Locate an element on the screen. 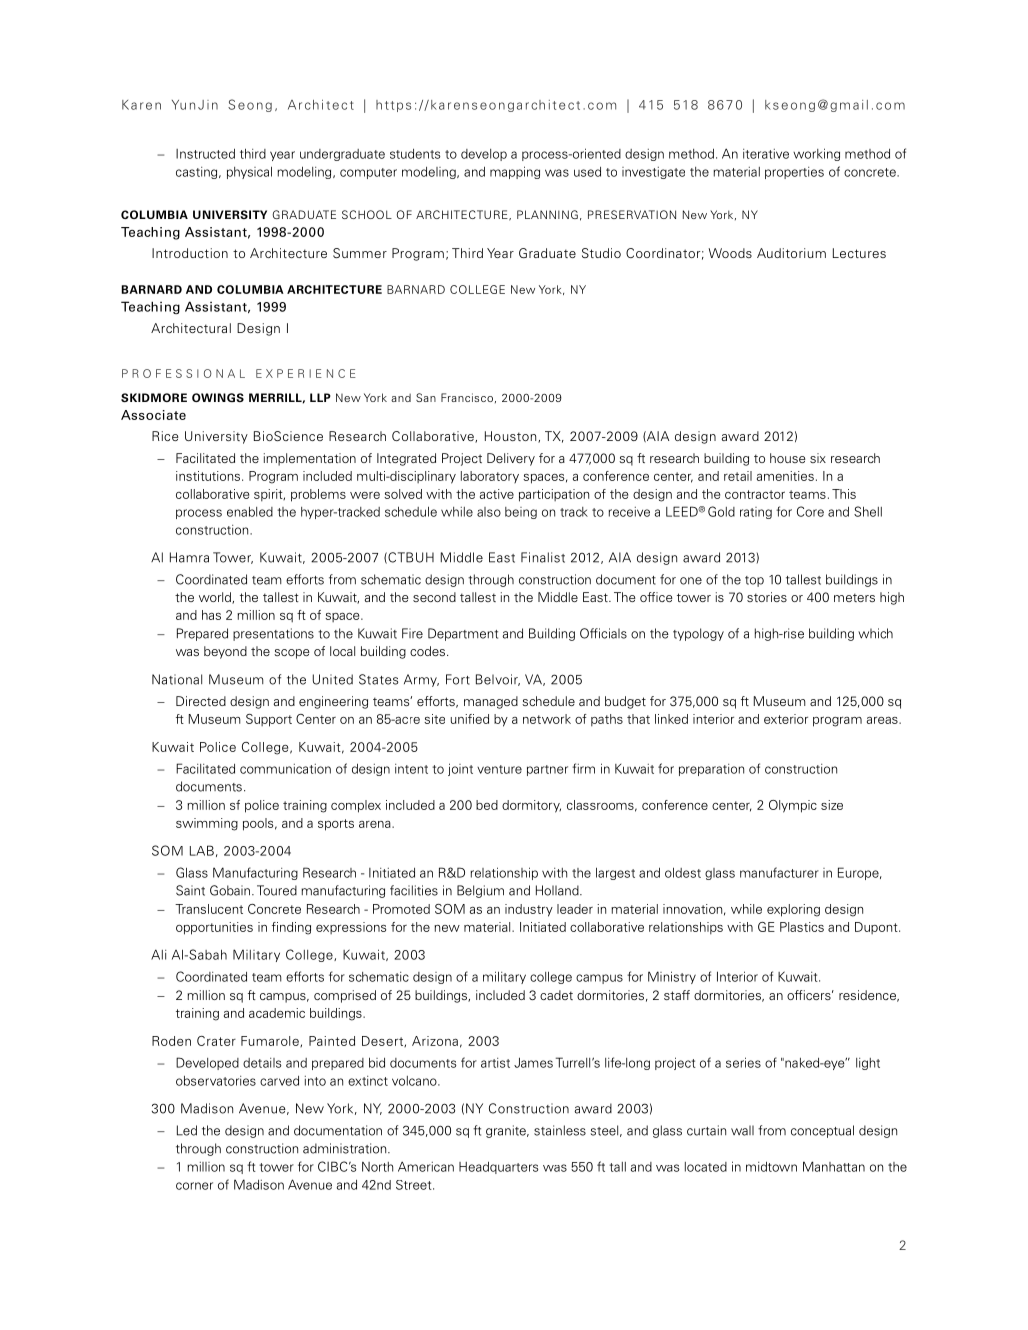 This screenshot has height=1330, width=1028. beyond is located at coordinates (225, 652).
